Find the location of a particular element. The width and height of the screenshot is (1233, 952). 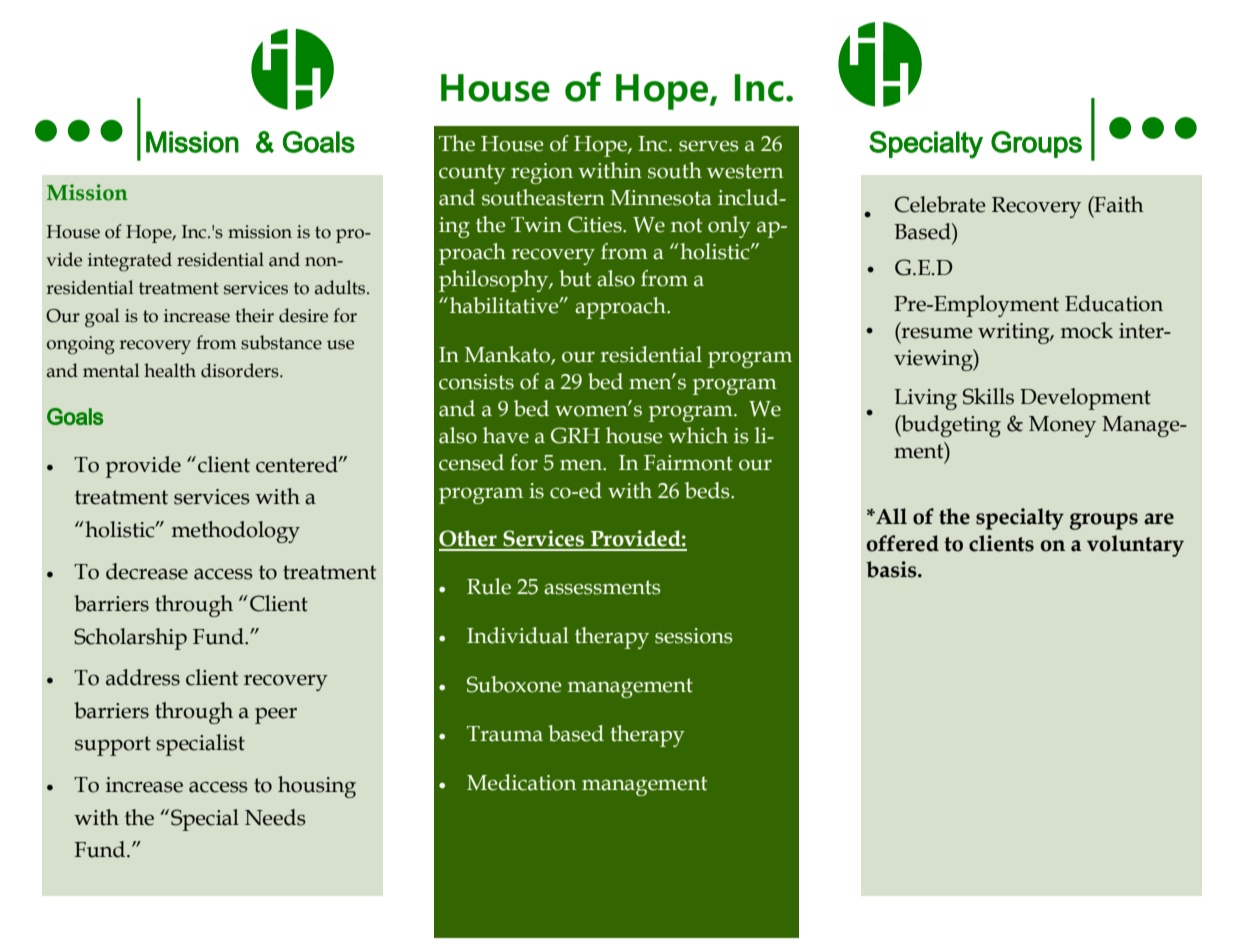

consists is located at coordinates (476, 382).
